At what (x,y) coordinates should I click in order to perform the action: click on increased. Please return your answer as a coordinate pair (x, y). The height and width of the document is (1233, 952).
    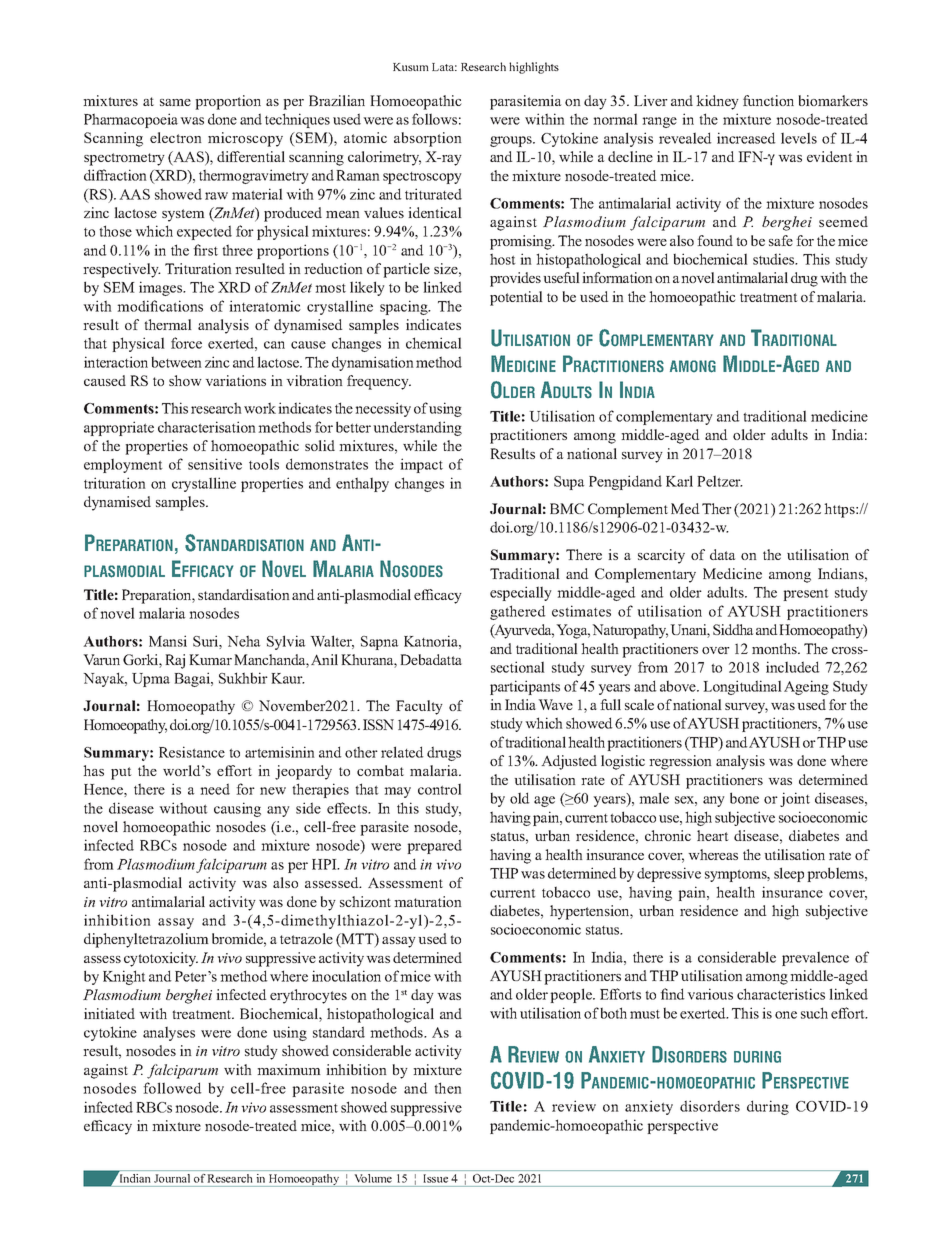
    Looking at the image, I should click on (746, 138).
